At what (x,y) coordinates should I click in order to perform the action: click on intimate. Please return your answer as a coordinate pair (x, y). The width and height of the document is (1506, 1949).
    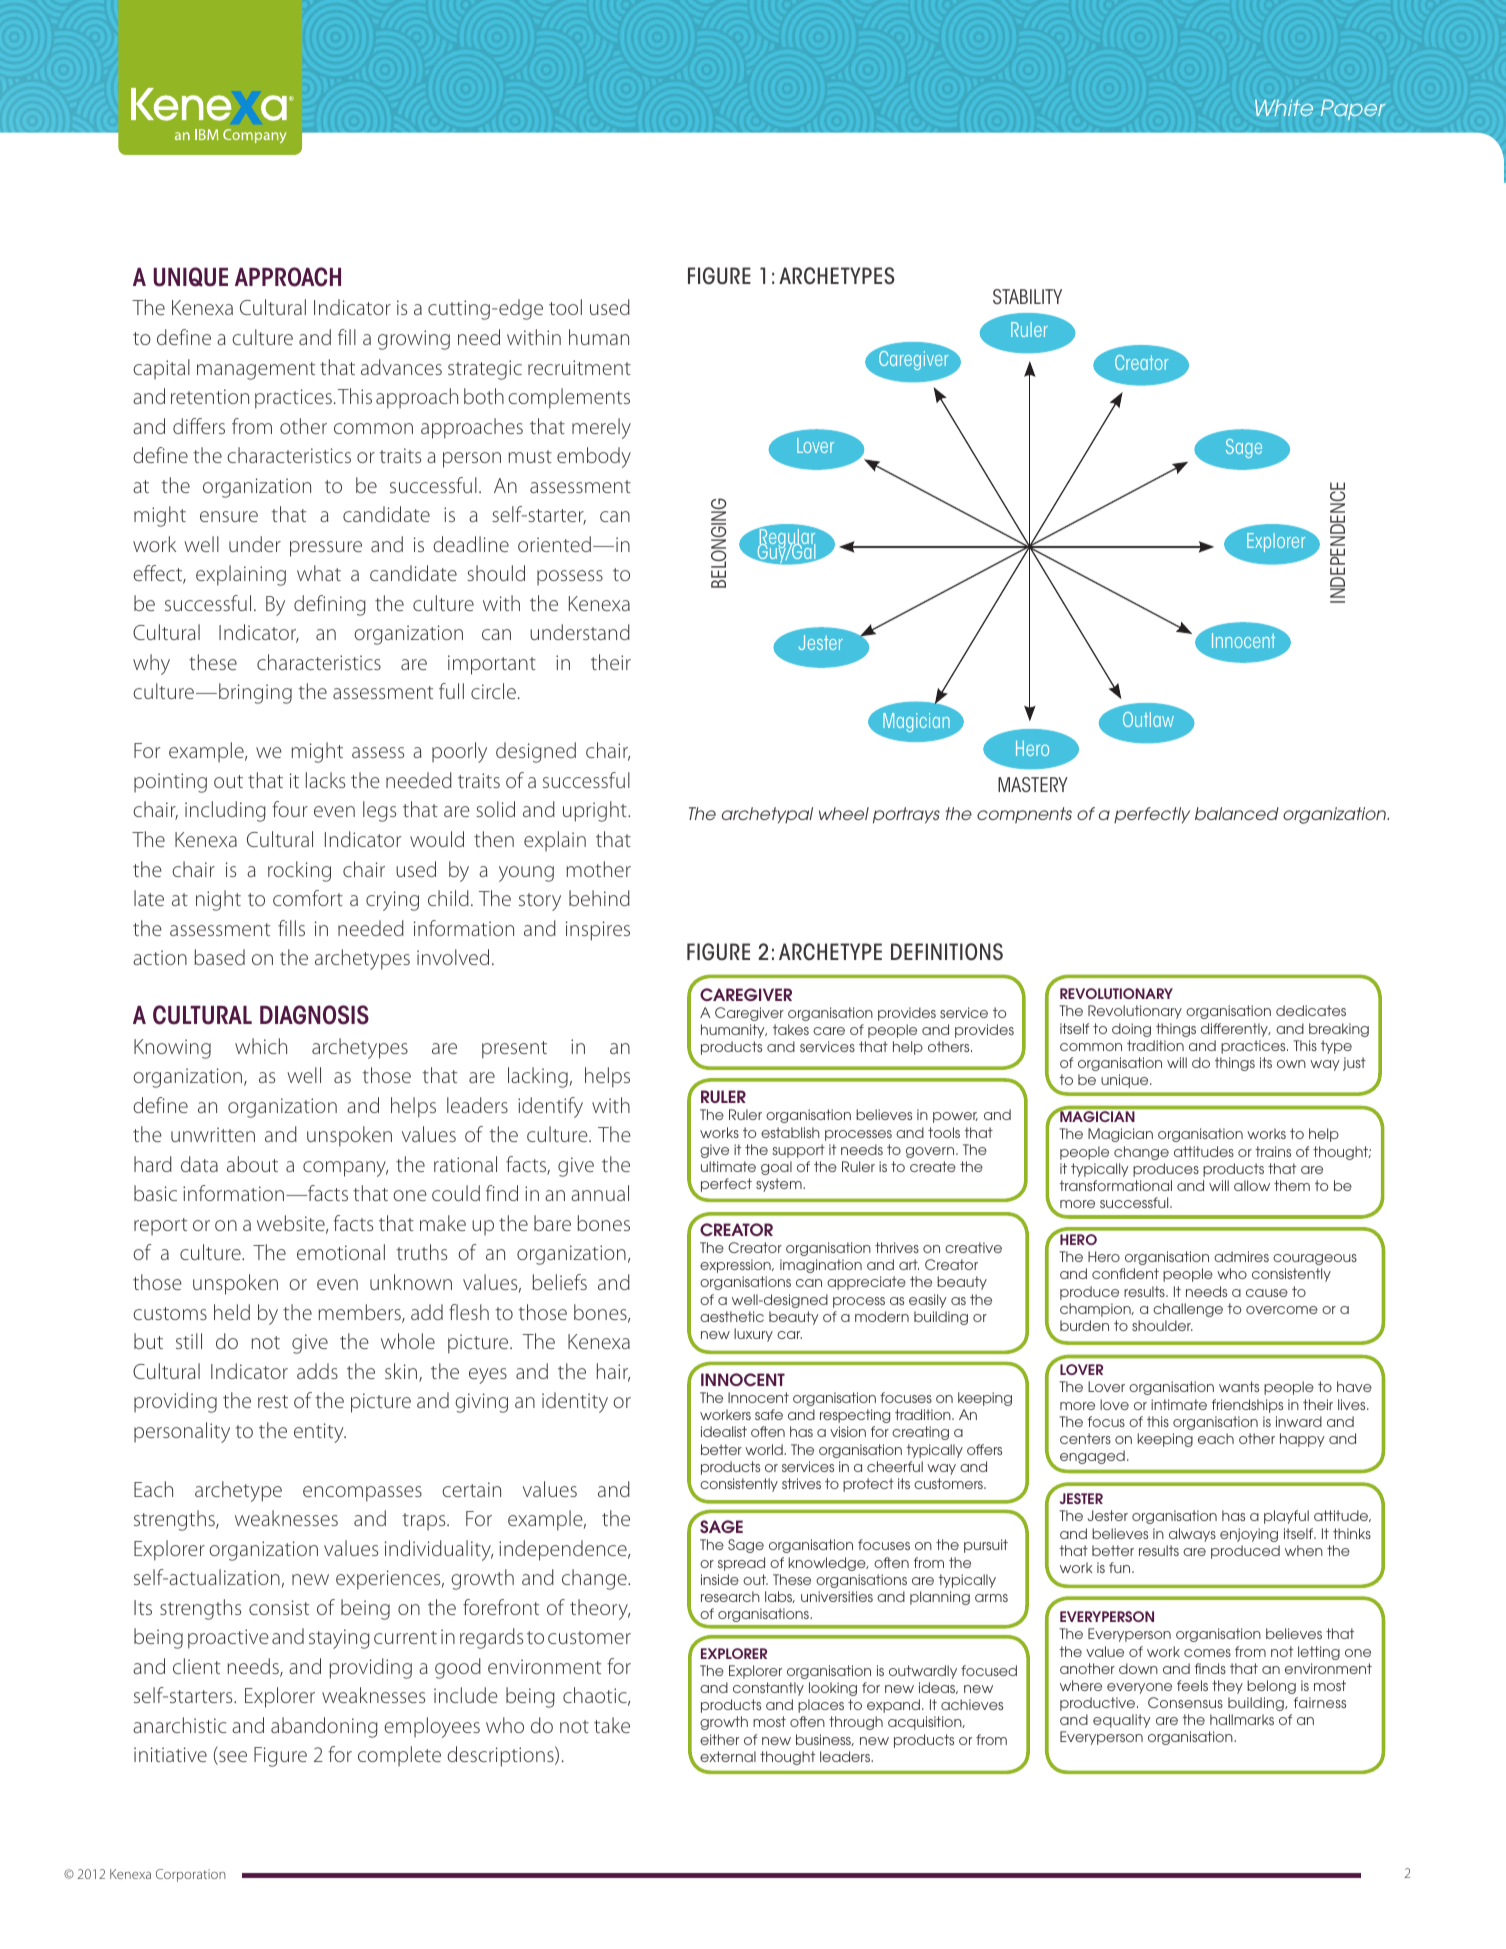
    Looking at the image, I should click on (1179, 1404).
